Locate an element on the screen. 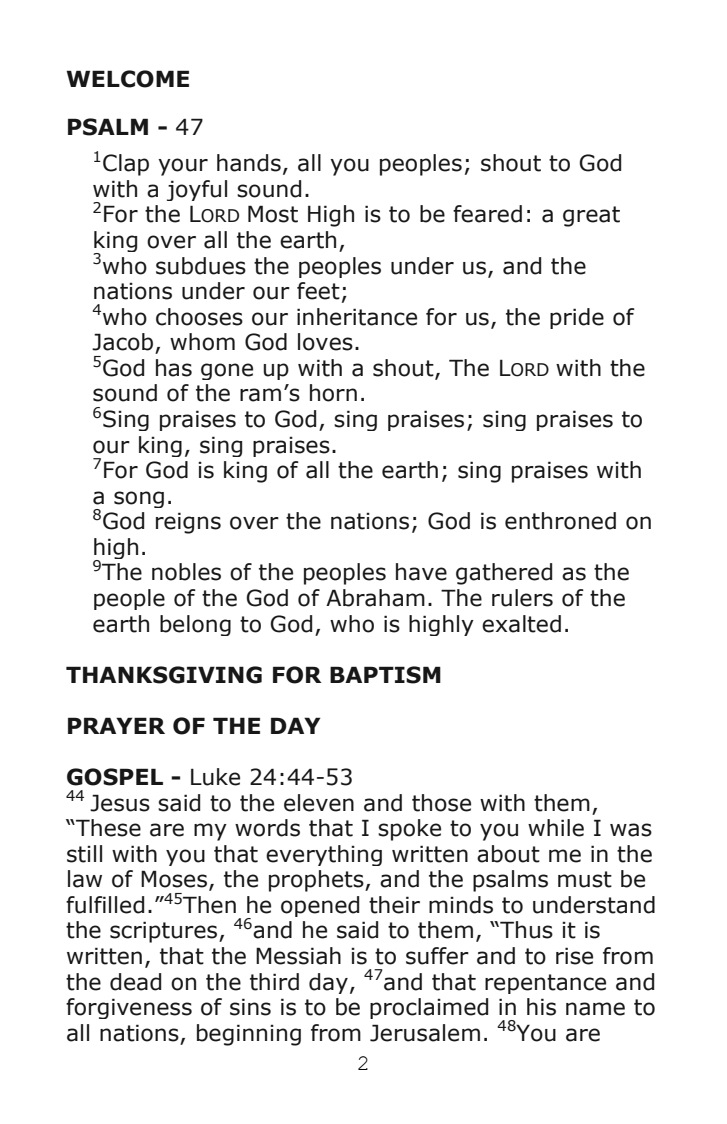 The height and width of the screenshot is (1124, 727). while is located at coordinates (556, 828).
